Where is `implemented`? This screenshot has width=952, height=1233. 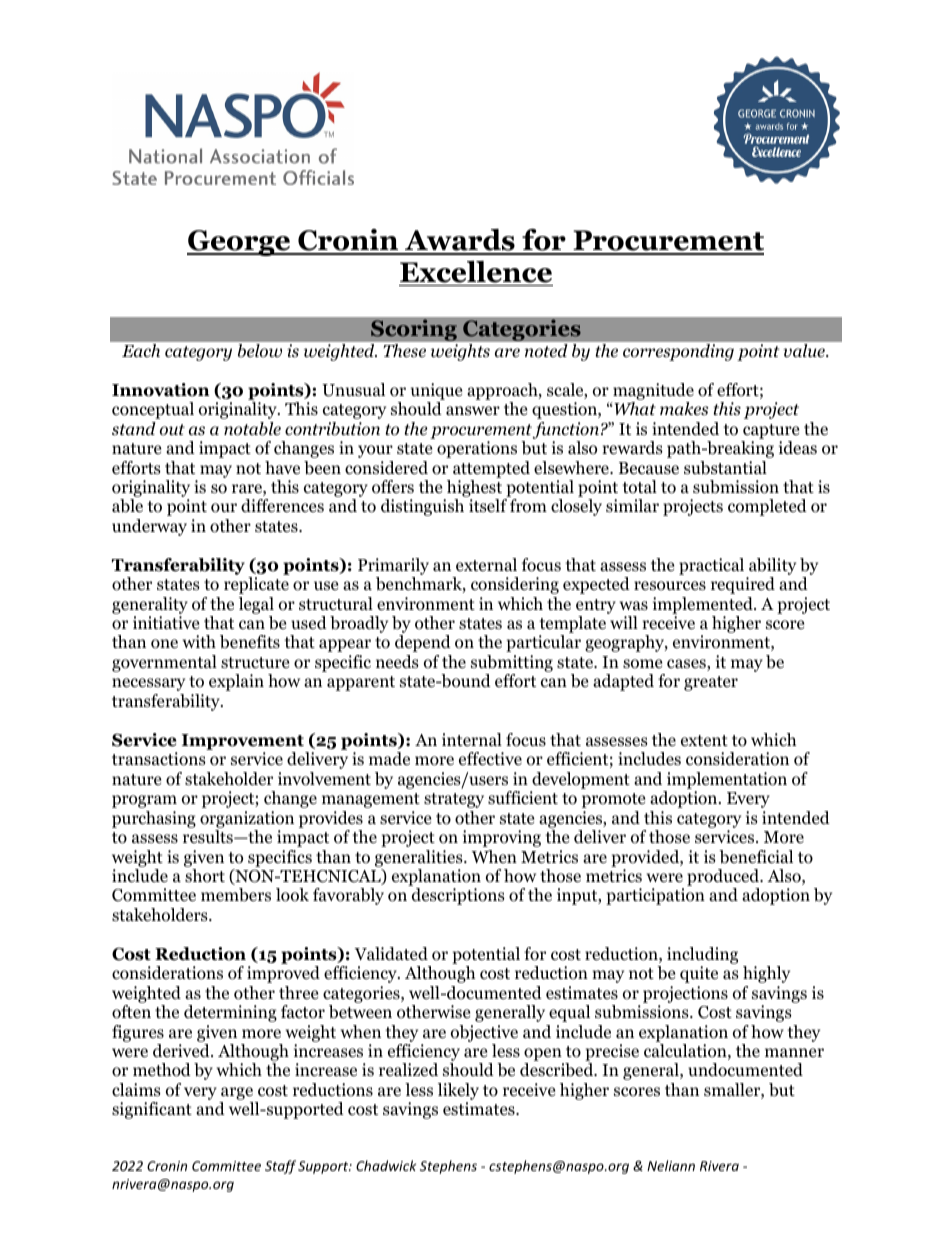
implemented is located at coordinates (704, 605).
